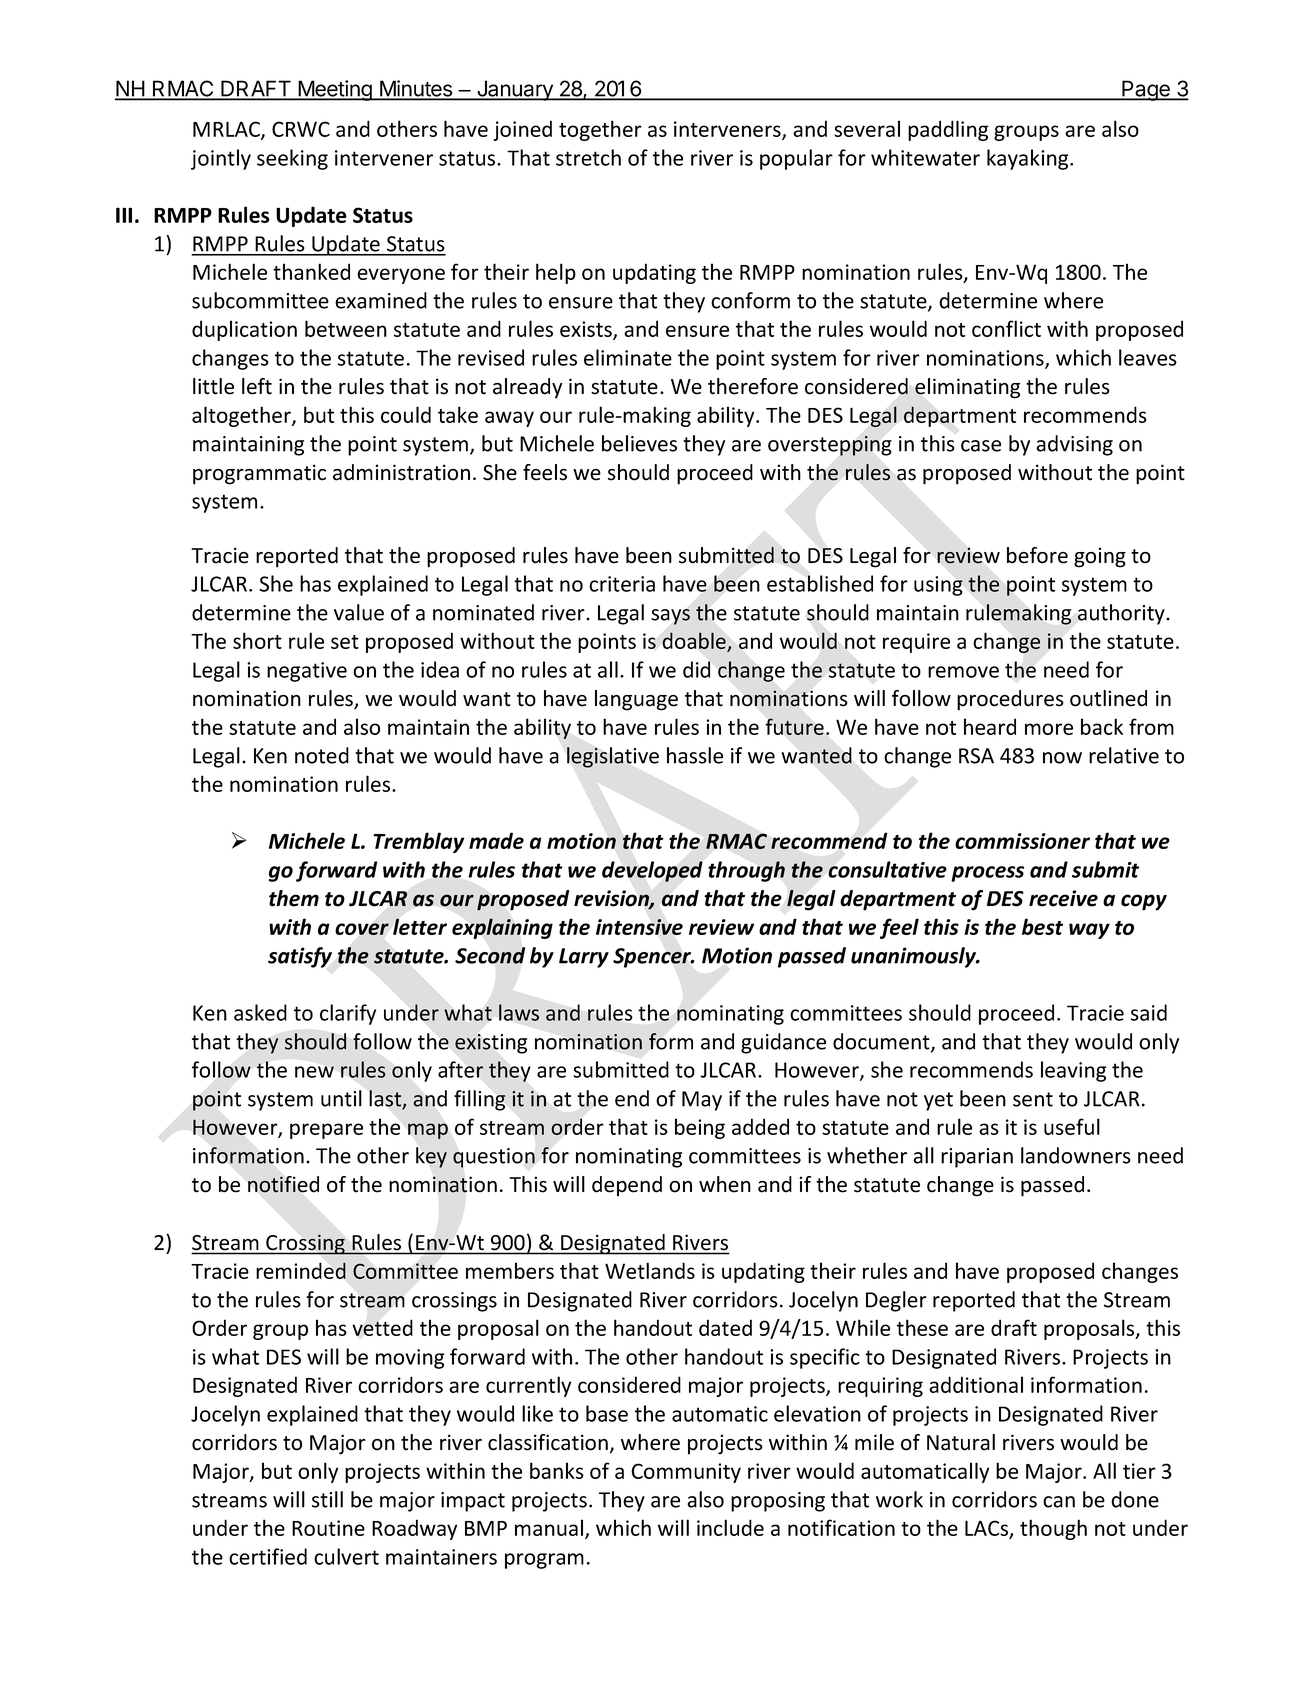  What do you see at coordinates (639, 443) in the document?
I see `believes` at bounding box center [639, 443].
